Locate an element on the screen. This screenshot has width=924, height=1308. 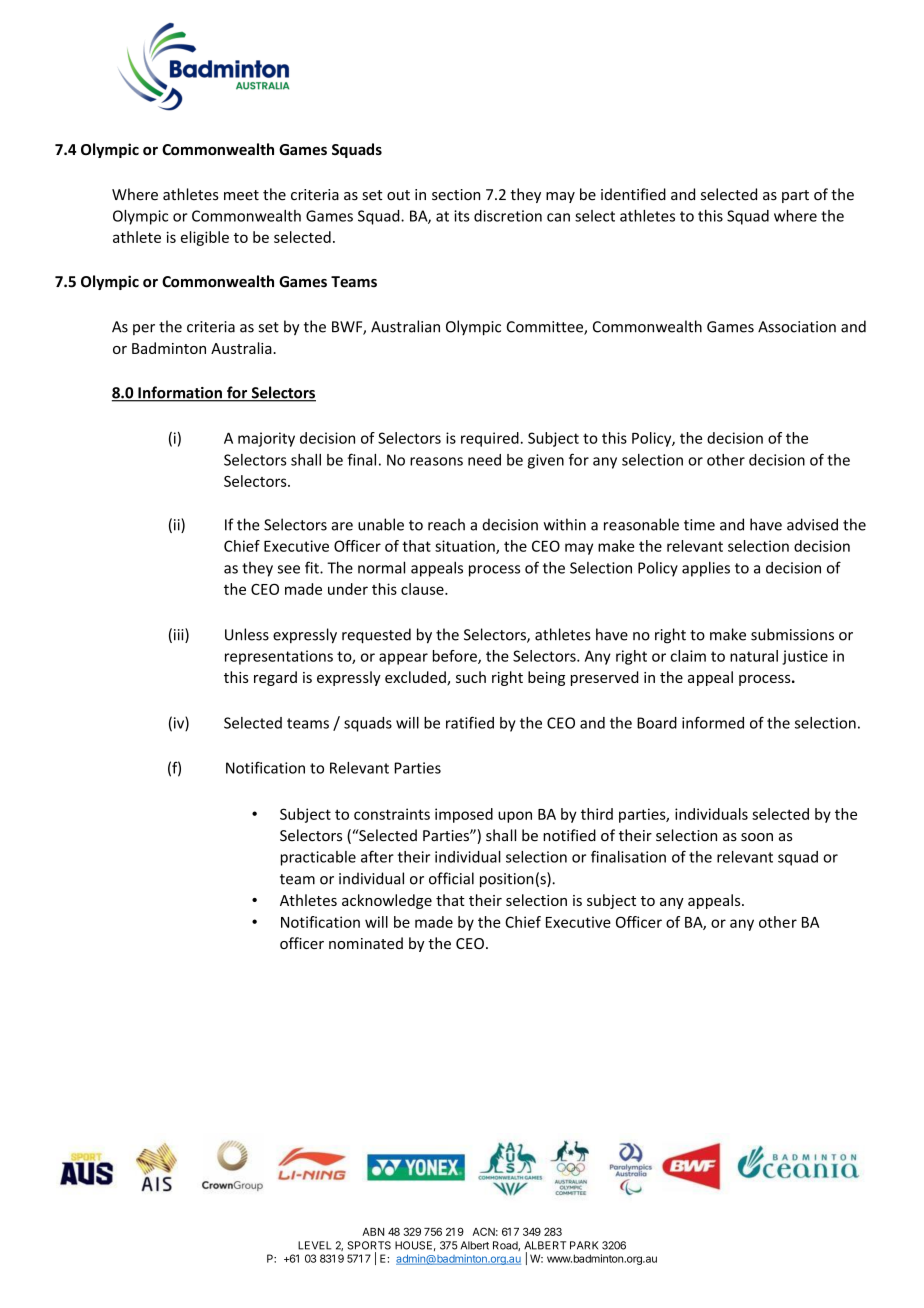
nominated is located at coordinates (366, 943).
